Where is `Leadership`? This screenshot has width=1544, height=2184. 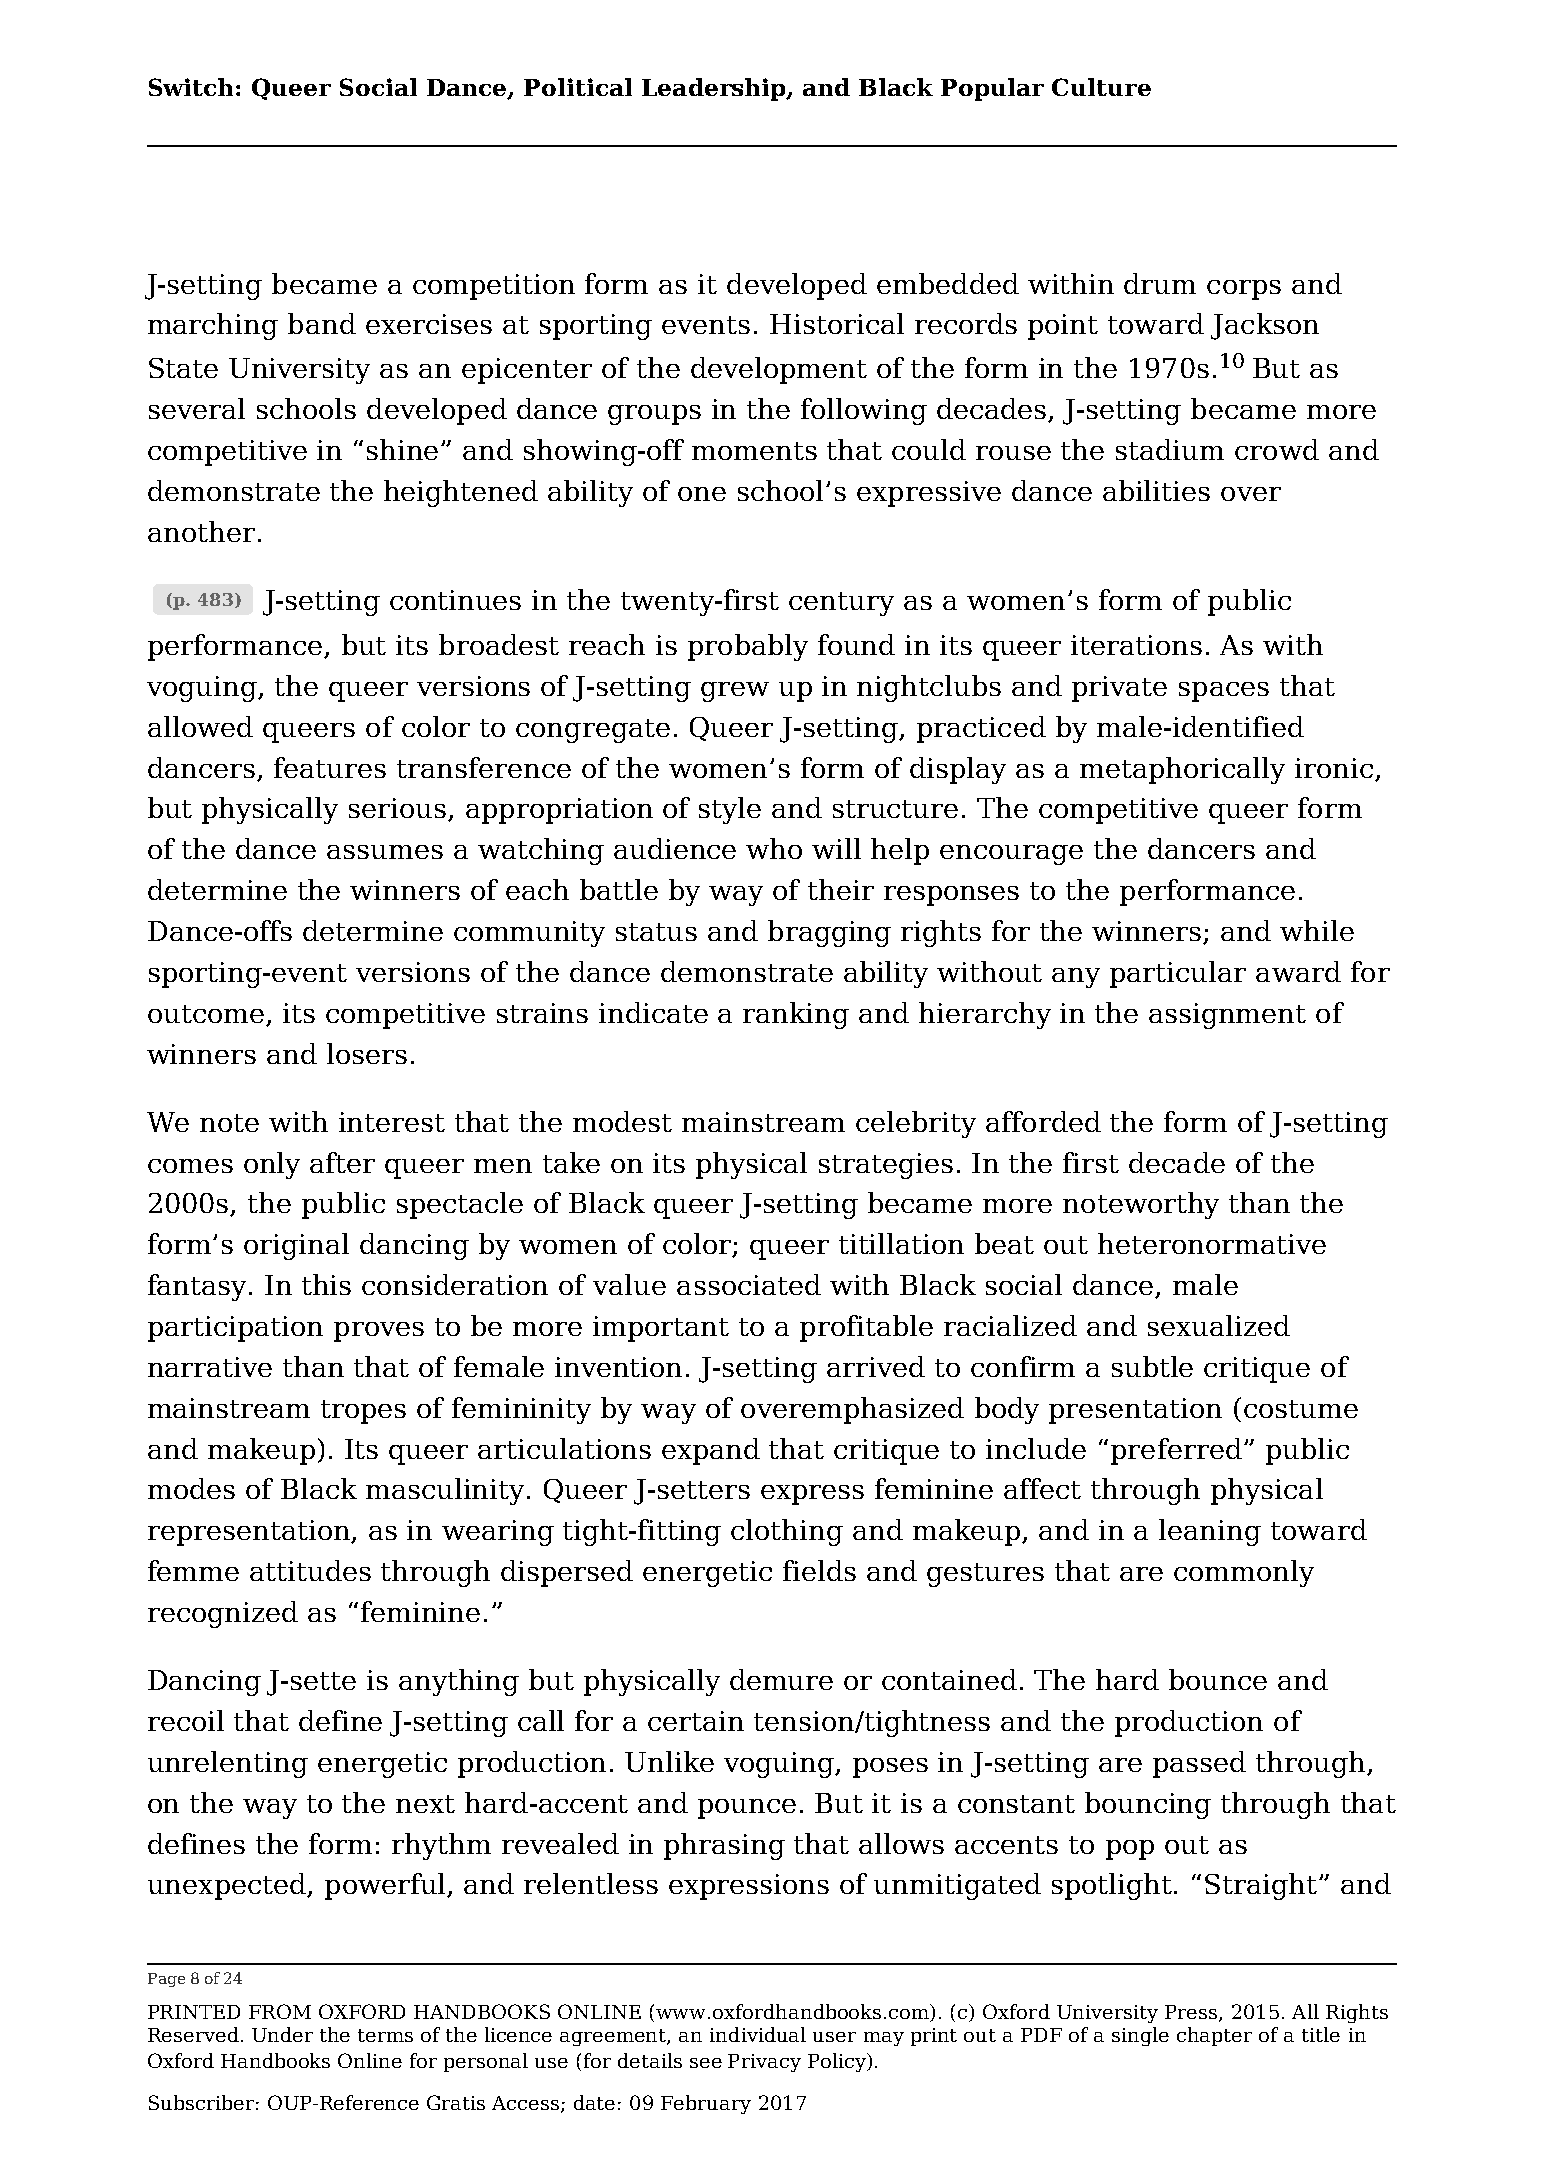 Leadership is located at coordinates (715, 89).
